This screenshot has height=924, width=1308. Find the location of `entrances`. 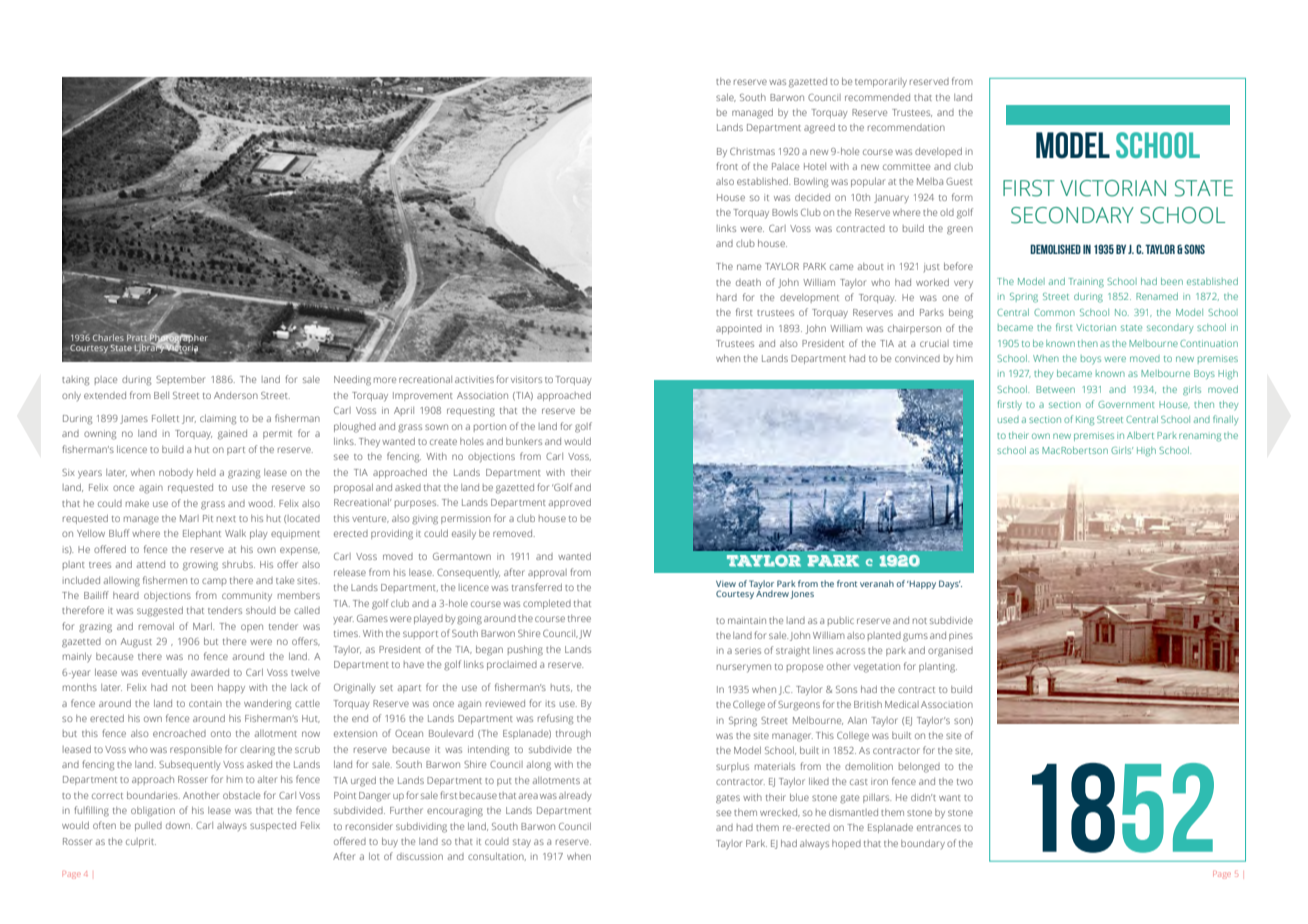

entrances is located at coordinates (939, 828).
